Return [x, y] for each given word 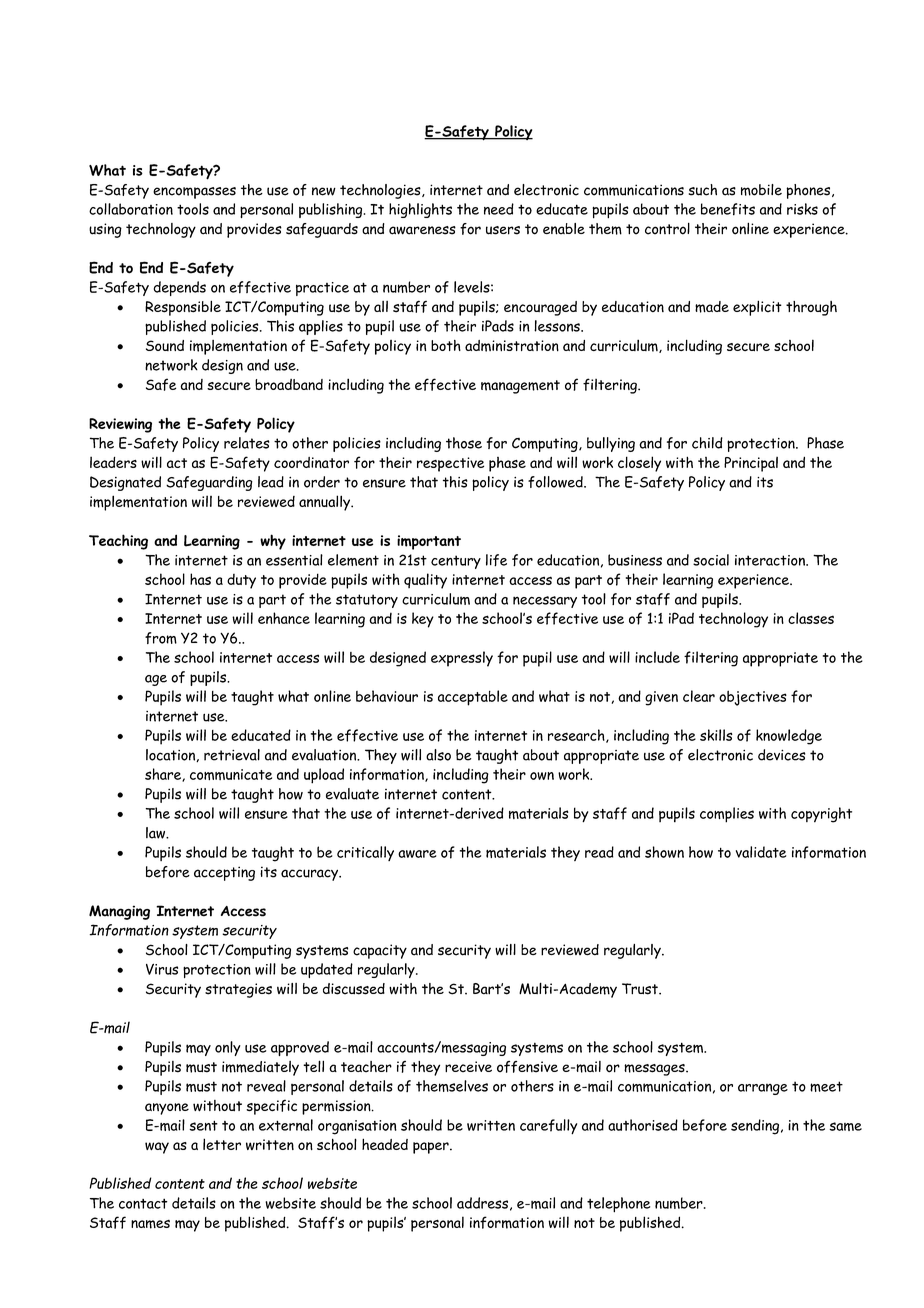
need [499, 209]
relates [246, 443]
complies [727, 815]
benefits [728, 209]
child [707, 443]
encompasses [194, 193]
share [164, 775]
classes [811, 618]
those [464, 443]
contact [143, 1203]
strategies [238, 990]
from [161, 638]
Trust [641, 989]
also [438, 755]
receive [468, 1066]
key [423, 620]
